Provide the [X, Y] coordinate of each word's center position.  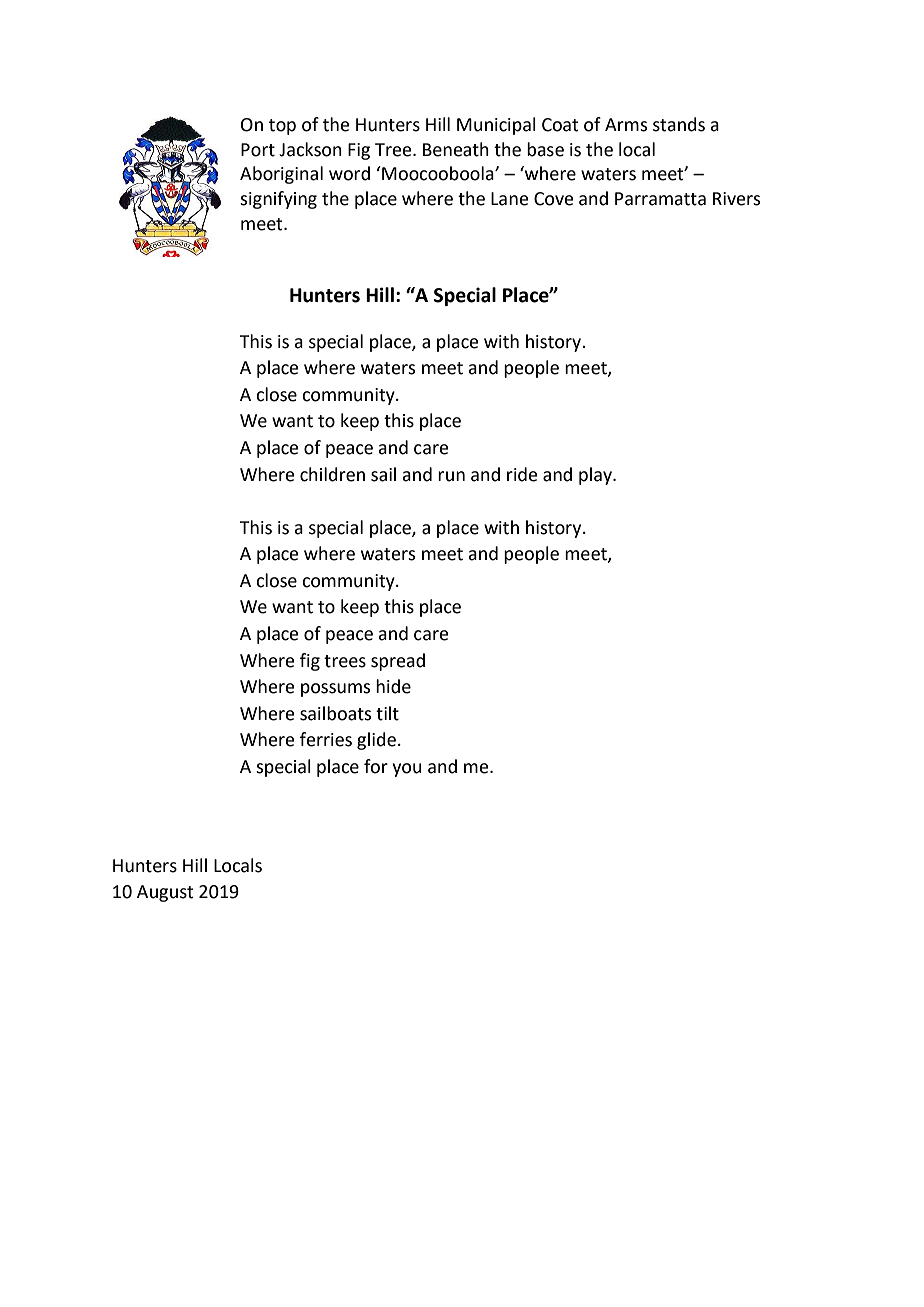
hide [393, 686]
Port [258, 150]
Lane [509, 199]
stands [679, 124]
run [451, 476]
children [332, 474]
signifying [278, 200]
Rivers [736, 199]
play [596, 476]
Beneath [456, 149]
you [407, 770]
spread [398, 662]
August [165, 893]
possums [335, 690]
